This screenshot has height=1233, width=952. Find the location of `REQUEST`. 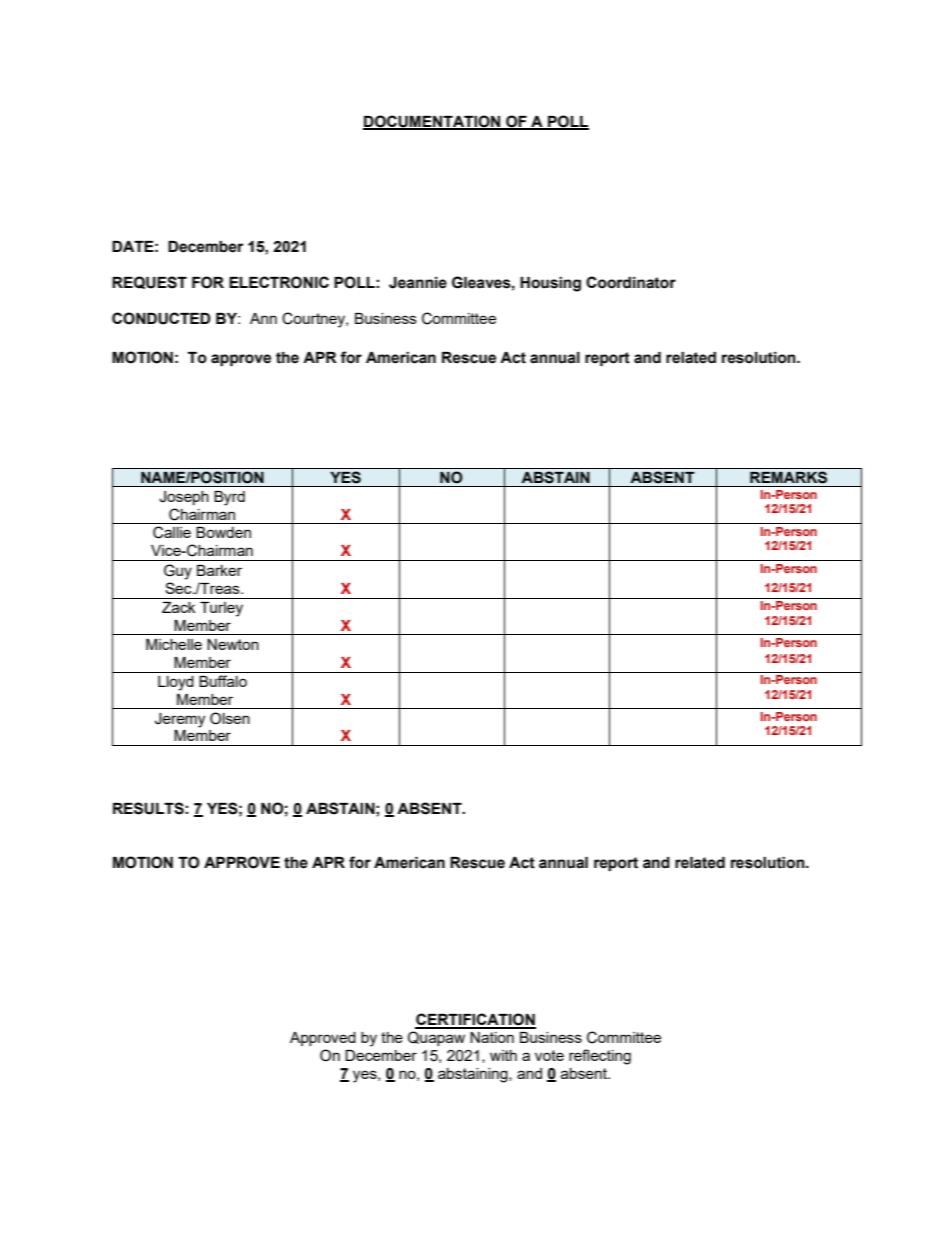

REQUEST is located at coordinates (149, 282).
